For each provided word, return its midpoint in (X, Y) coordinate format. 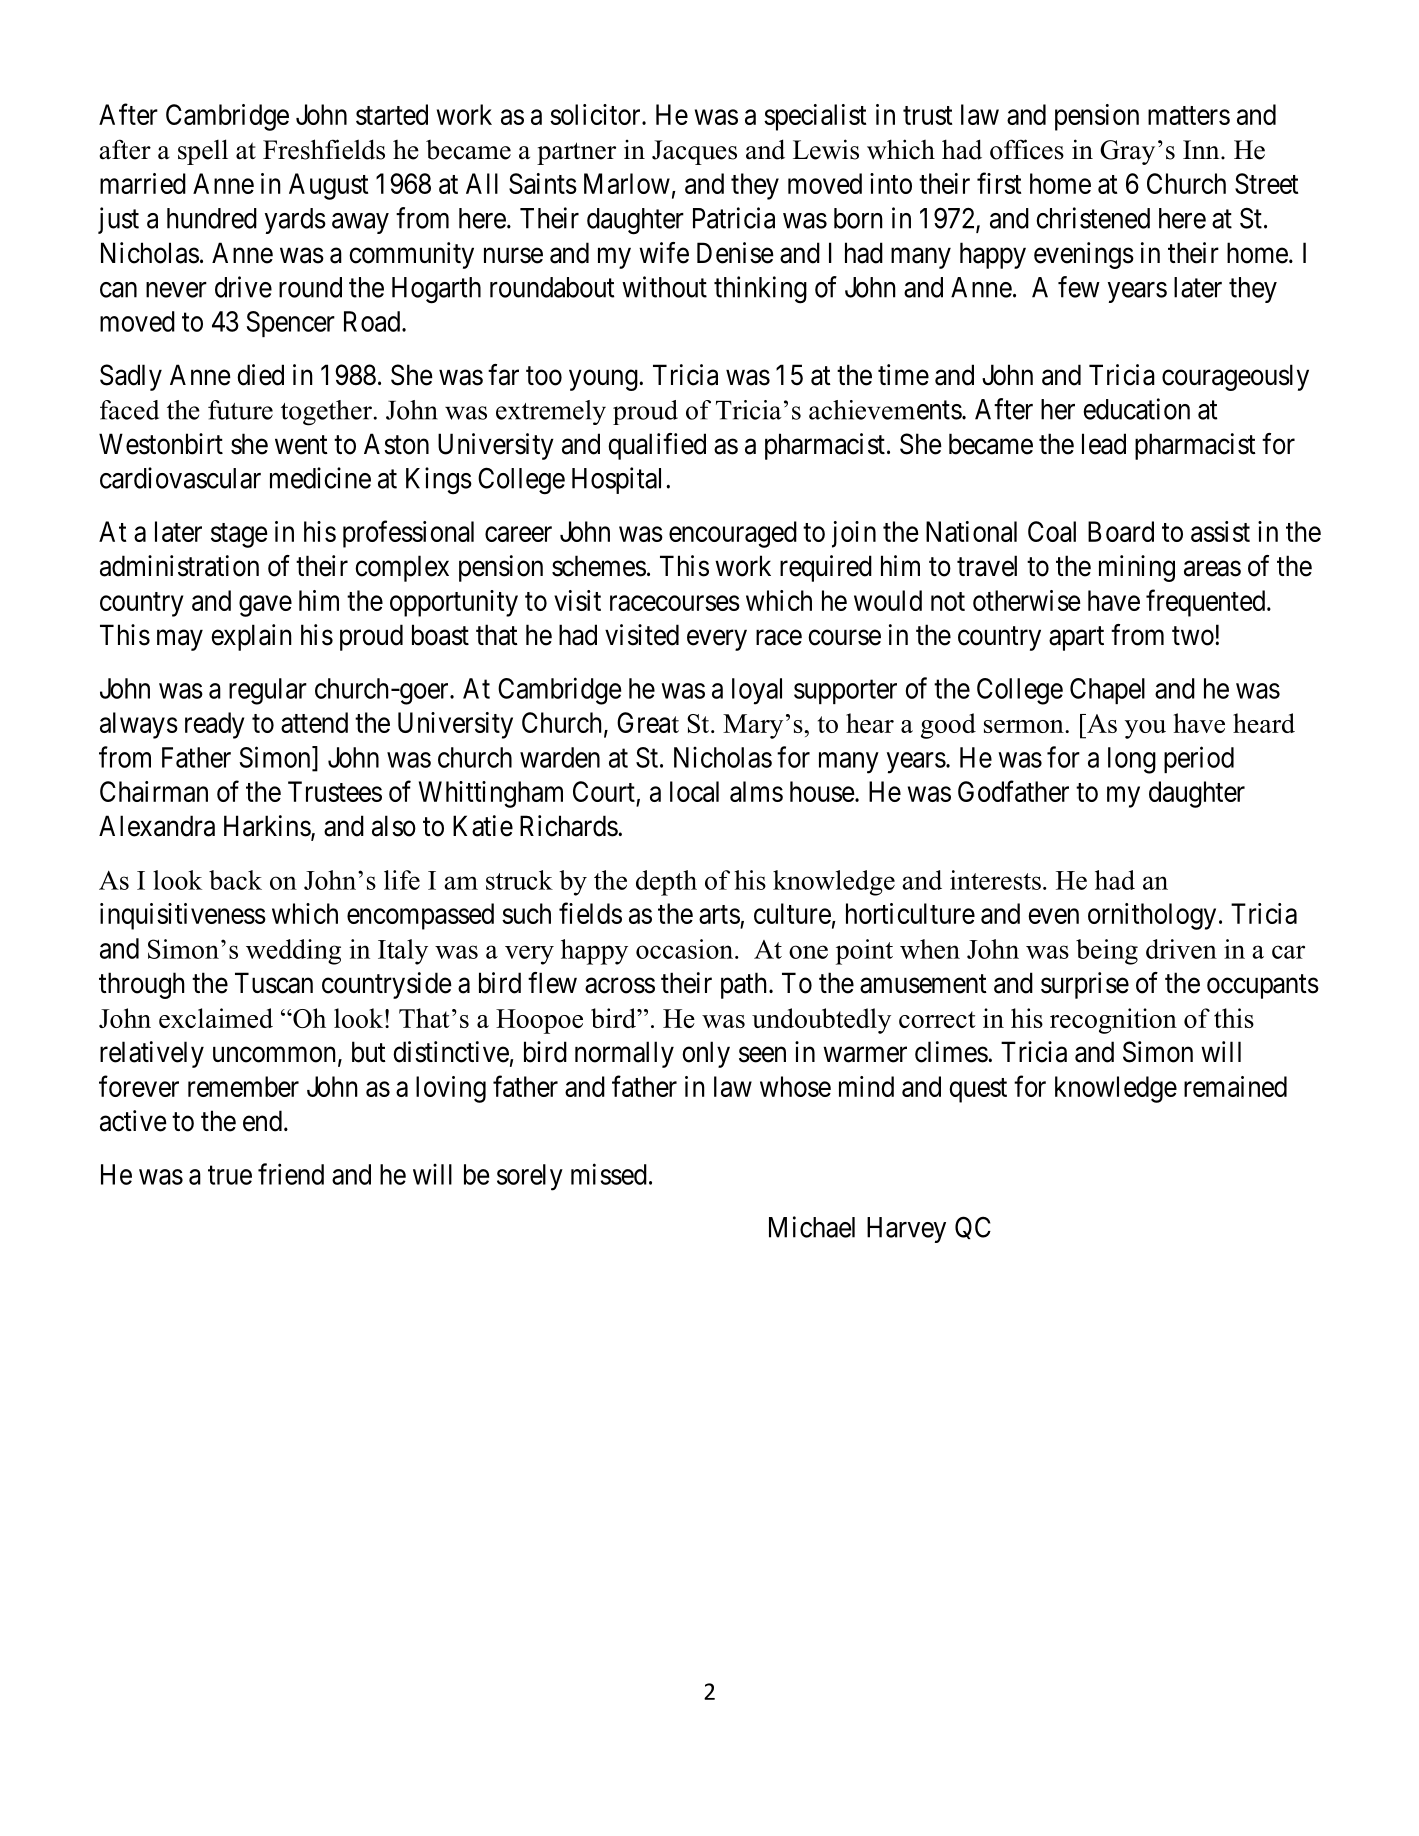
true (230, 1175)
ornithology (1152, 916)
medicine (320, 478)
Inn (1202, 149)
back (235, 880)
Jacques (694, 152)
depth (666, 883)
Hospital (619, 480)
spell (203, 152)
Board (1121, 531)
